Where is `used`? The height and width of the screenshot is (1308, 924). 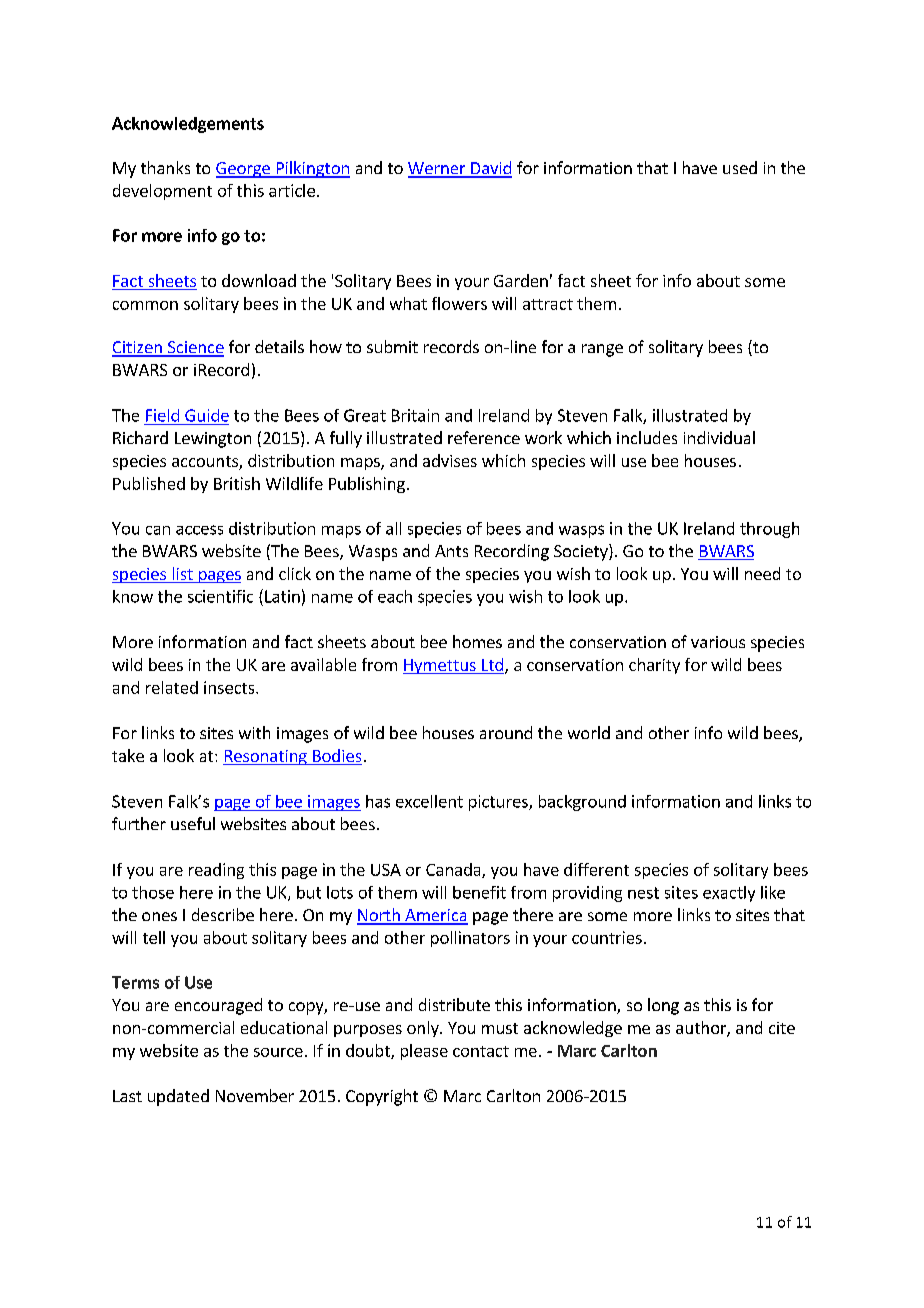 used is located at coordinates (740, 167).
